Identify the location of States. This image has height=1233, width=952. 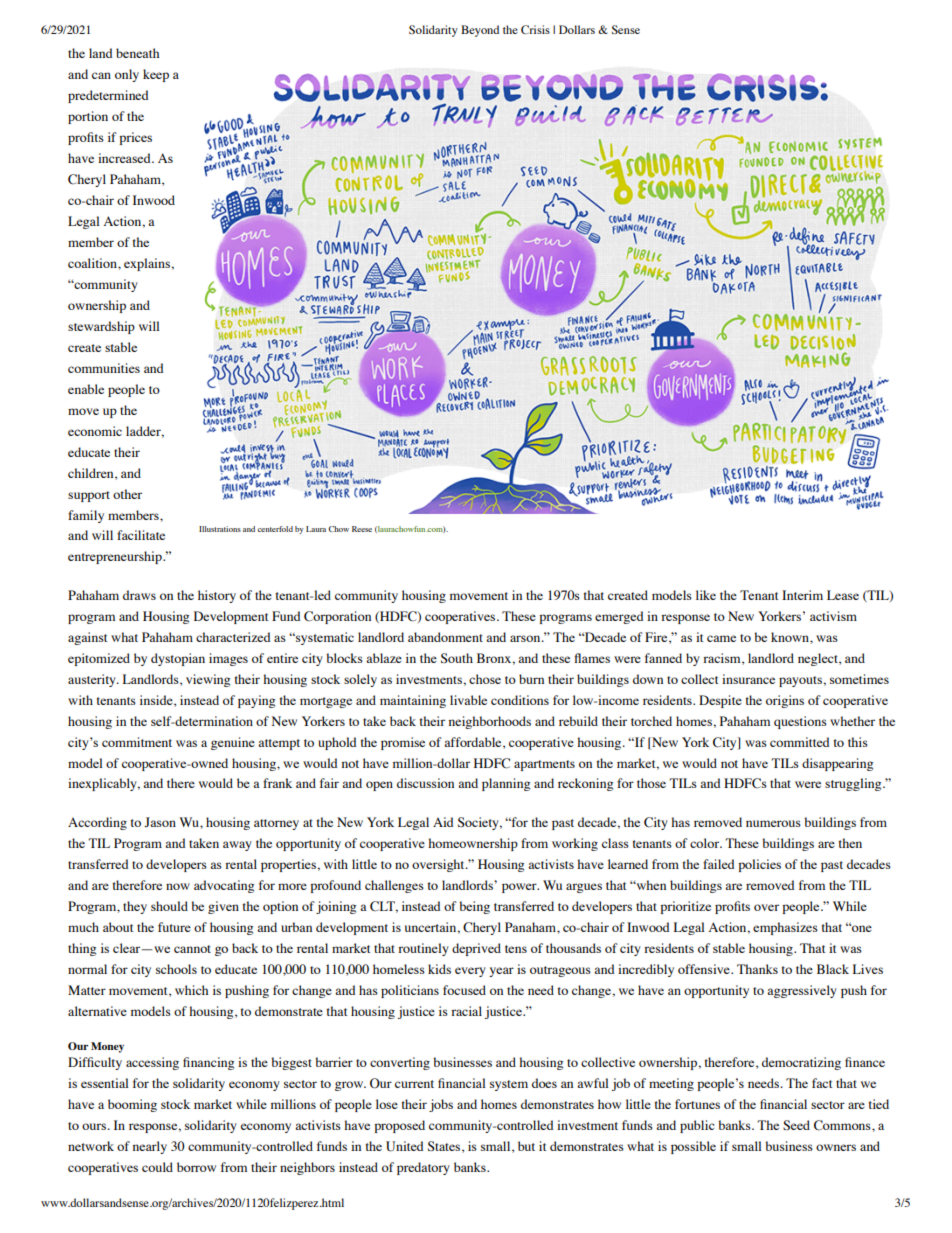
(445, 1147).
